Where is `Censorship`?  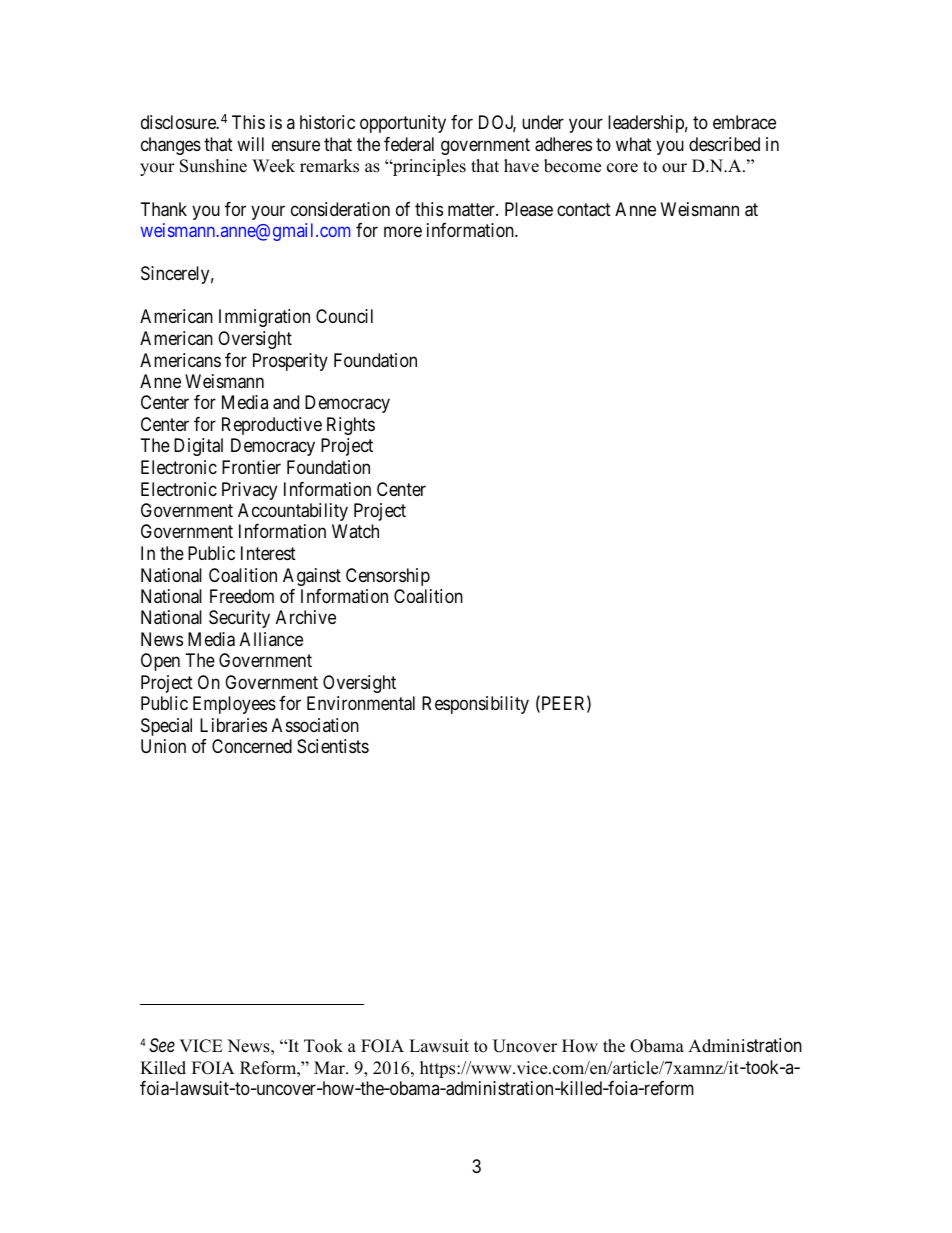
Censorship is located at coordinates (388, 577).
